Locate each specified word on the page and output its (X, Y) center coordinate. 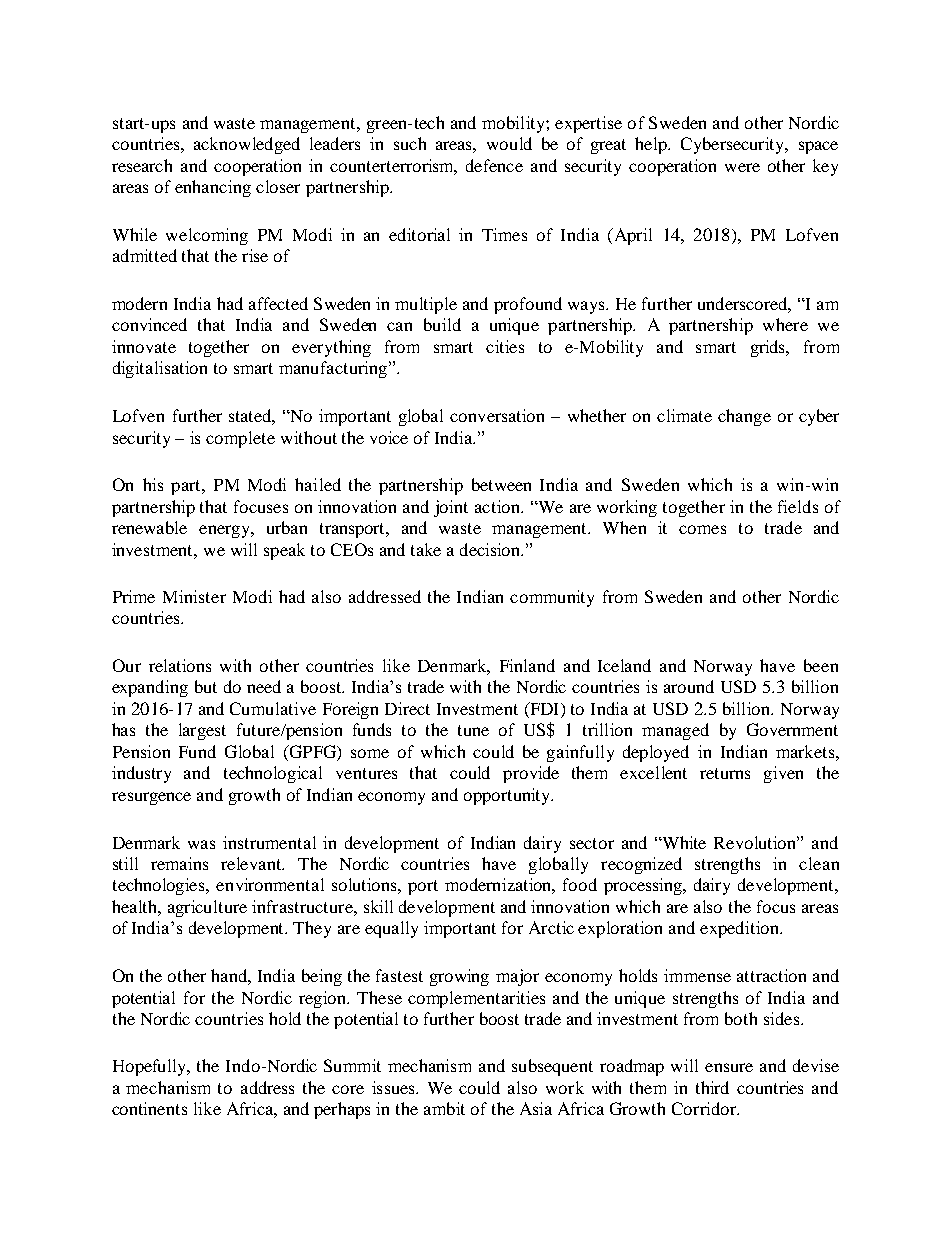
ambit (444, 1108)
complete (240, 439)
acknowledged (247, 145)
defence (494, 165)
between (501, 484)
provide (531, 774)
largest (202, 731)
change (744, 417)
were (742, 167)
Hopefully (151, 1067)
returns (725, 773)
